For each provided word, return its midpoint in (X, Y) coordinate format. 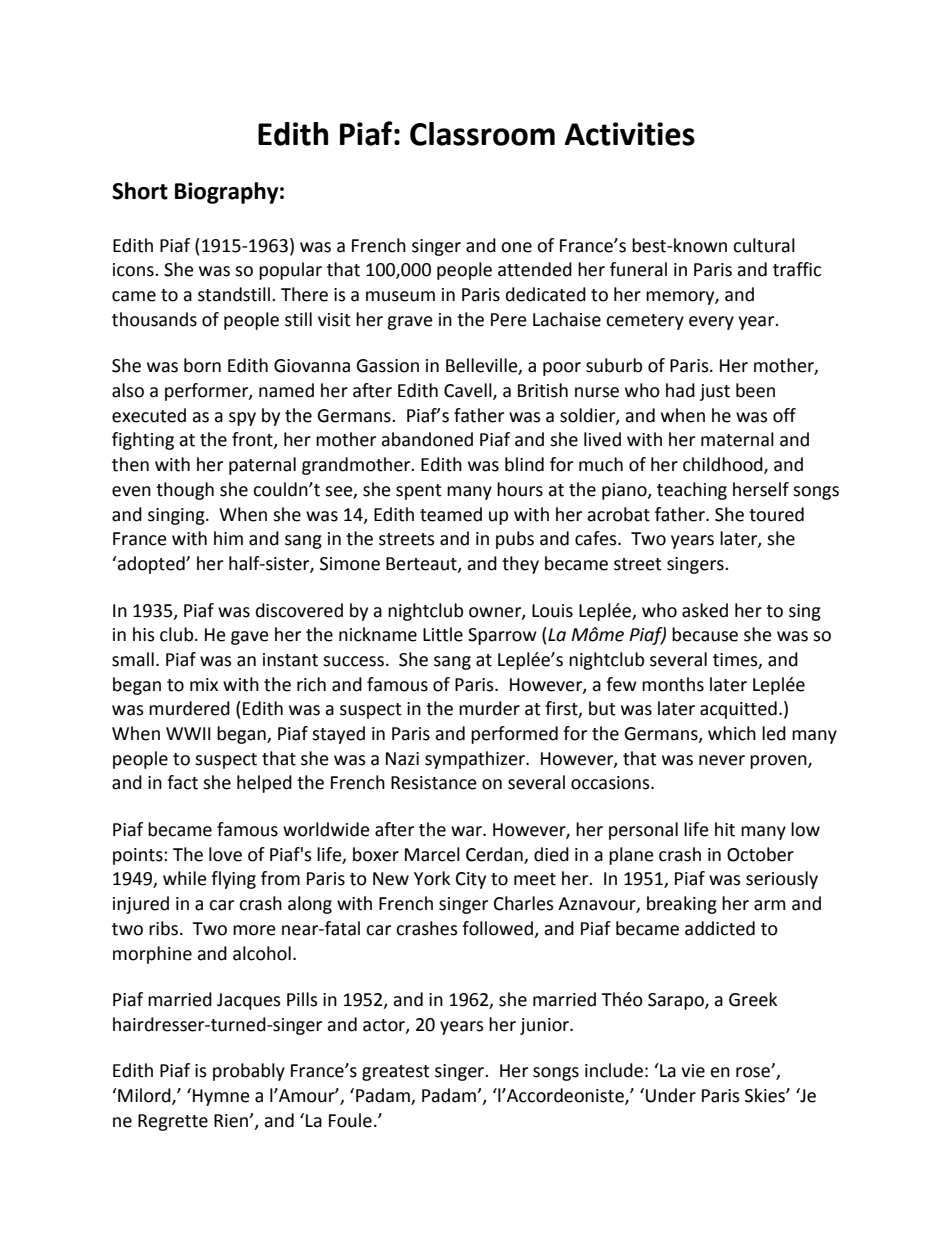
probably (249, 1072)
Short (140, 191)
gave (250, 638)
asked (705, 610)
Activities (629, 134)
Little (443, 634)
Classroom (482, 134)
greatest (396, 1073)
